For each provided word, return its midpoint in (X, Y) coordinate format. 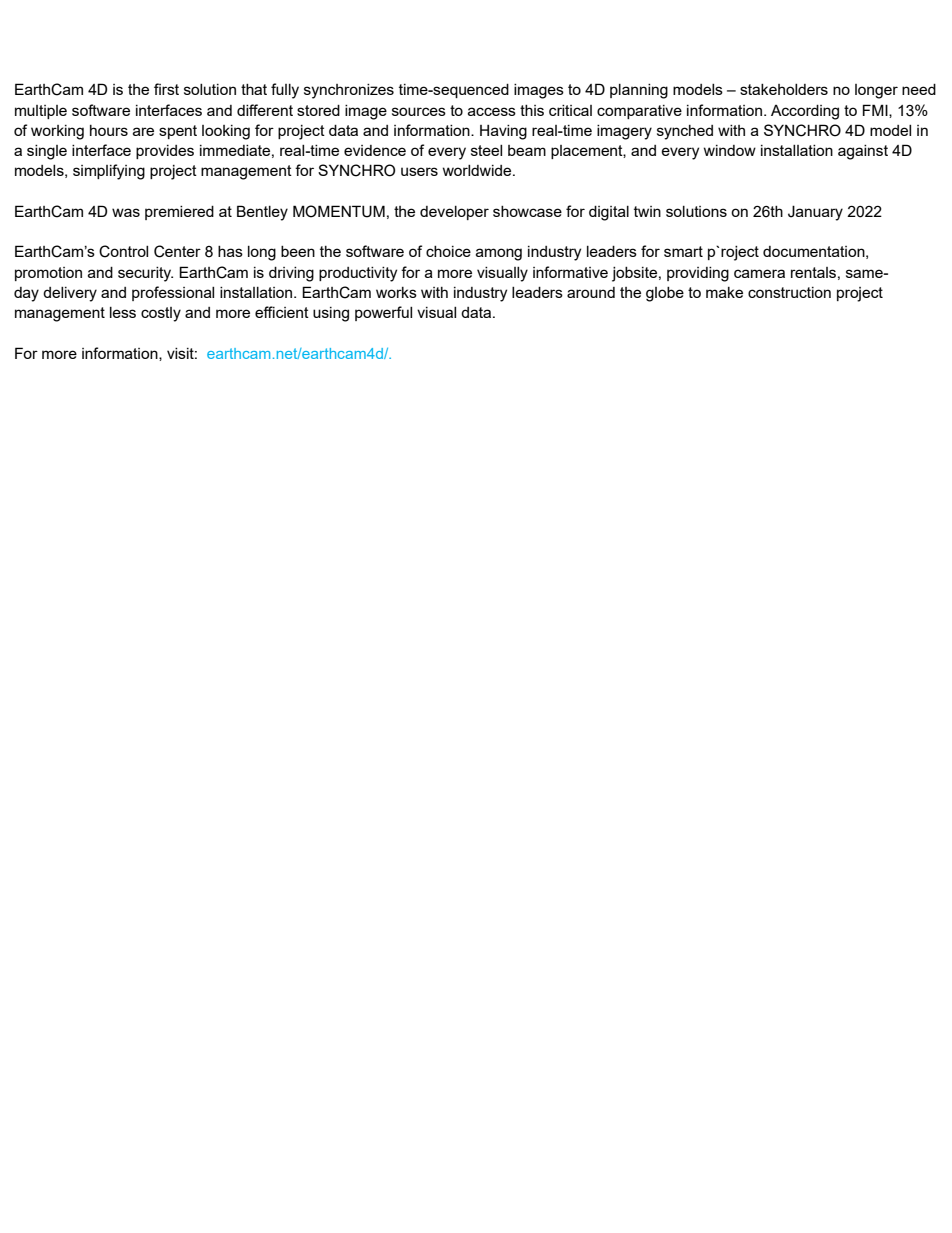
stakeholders (784, 89)
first (166, 89)
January (815, 213)
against (863, 152)
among (499, 254)
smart (683, 251)
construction (789, 292)
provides (165, 152)
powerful (383, 313)
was (126, 212)
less (123, 312)
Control (123, 251)
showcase (527, 211)
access (492, 111)
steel (486, 150)
